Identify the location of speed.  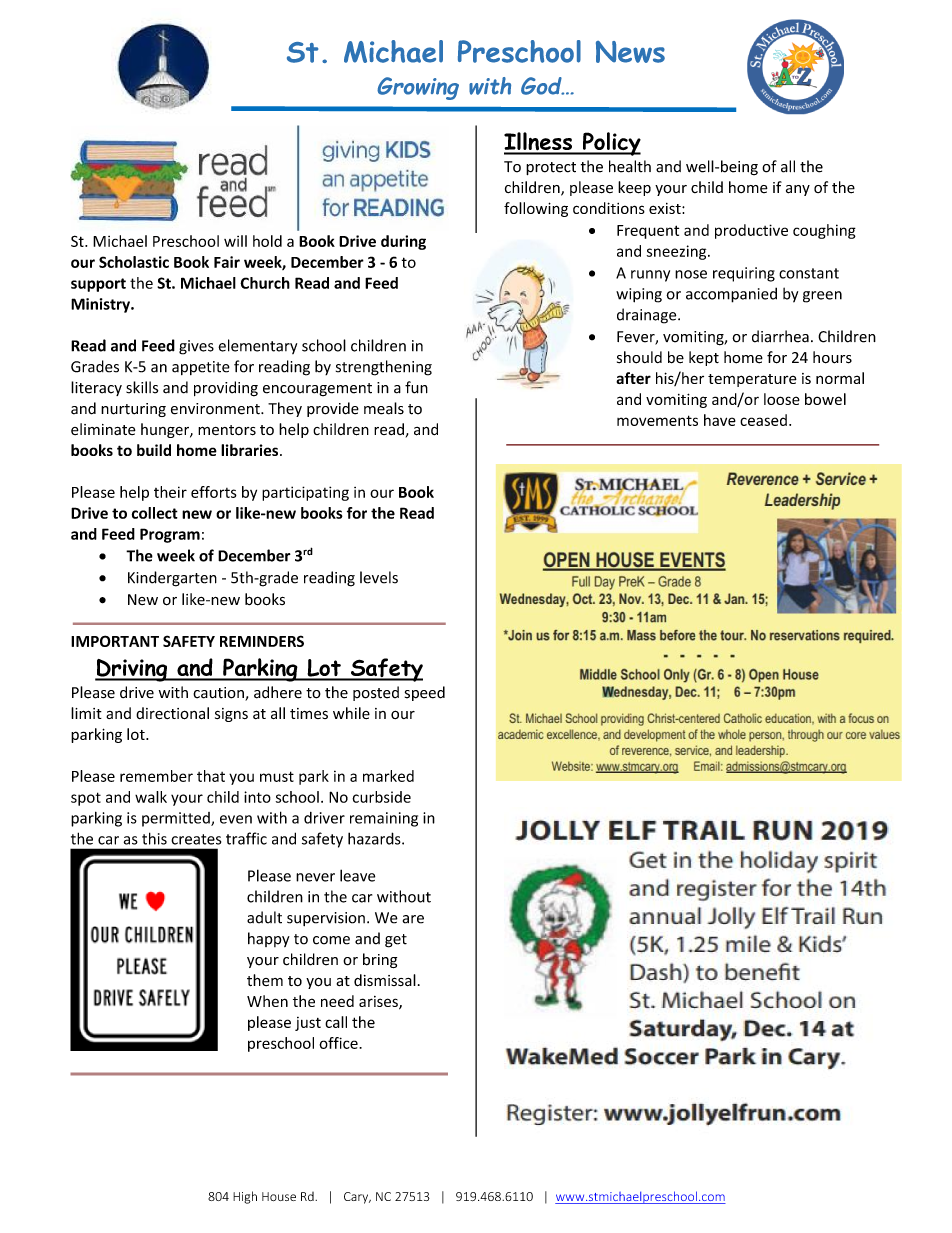
(425, 693).
